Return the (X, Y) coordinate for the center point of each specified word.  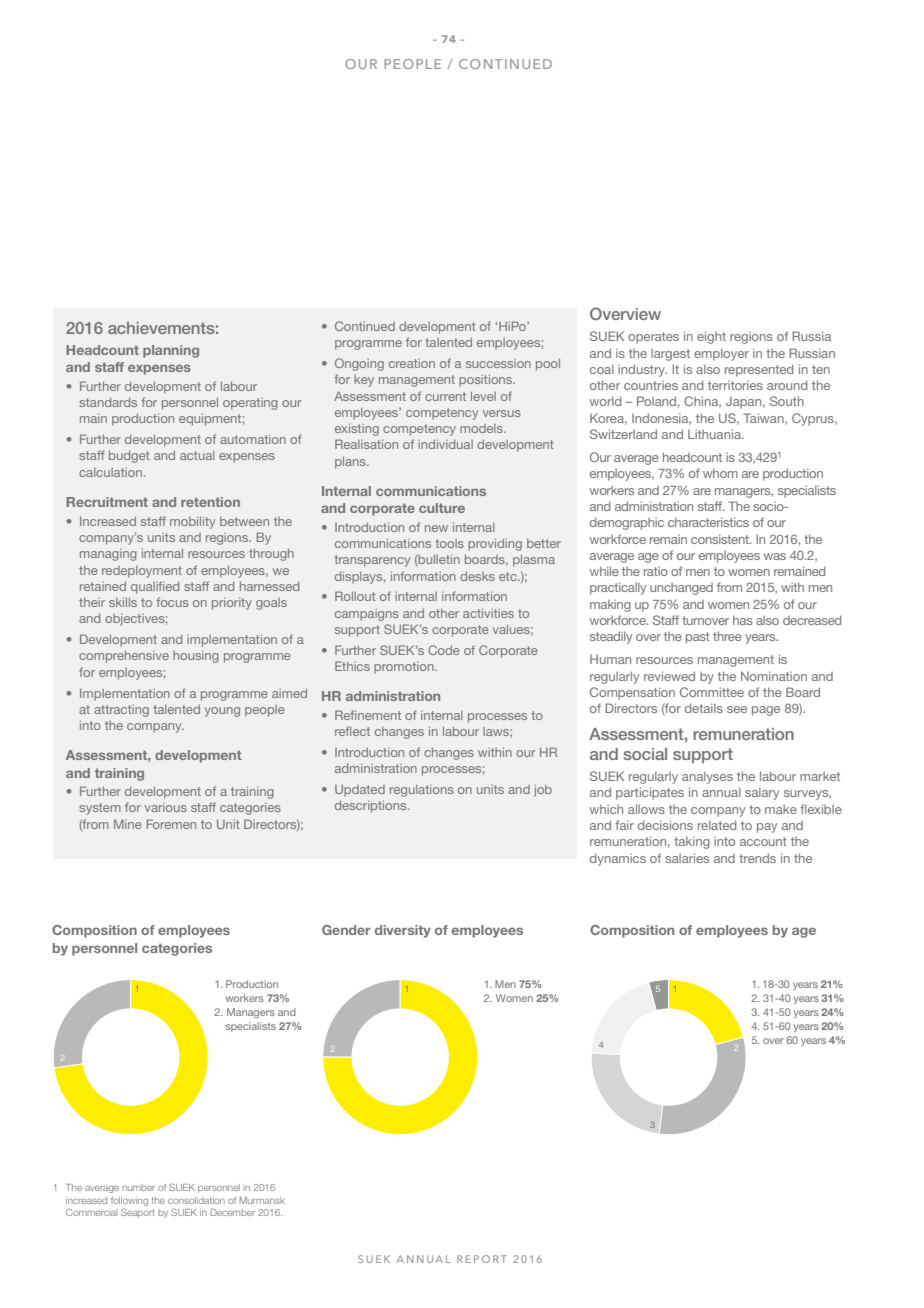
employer (721, 355)
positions (487, 381)
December (233, 1212)
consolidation (196, 1200)
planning (171, 351)
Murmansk (262, 1200)
